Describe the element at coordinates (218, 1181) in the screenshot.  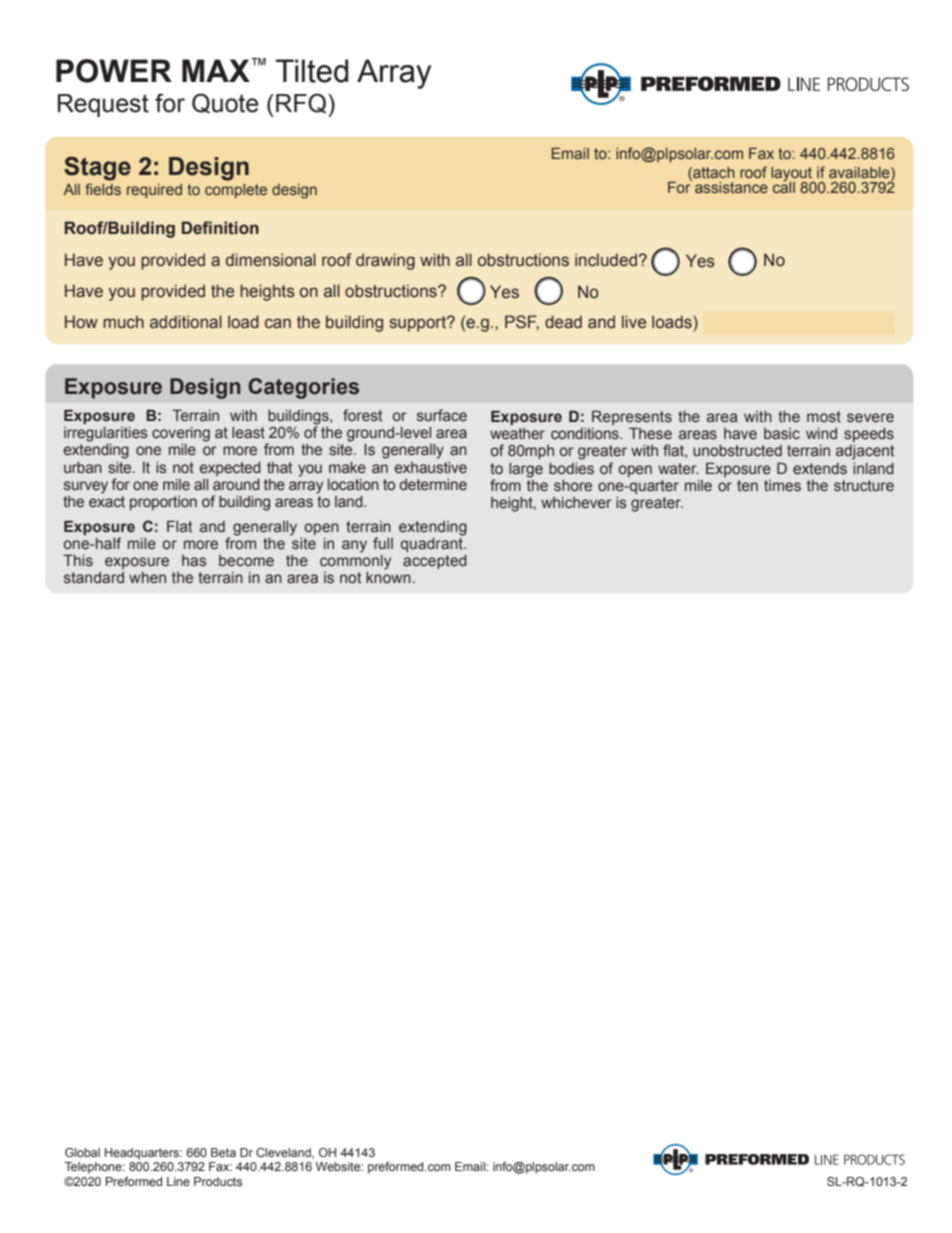
I see `Products` at that location.
